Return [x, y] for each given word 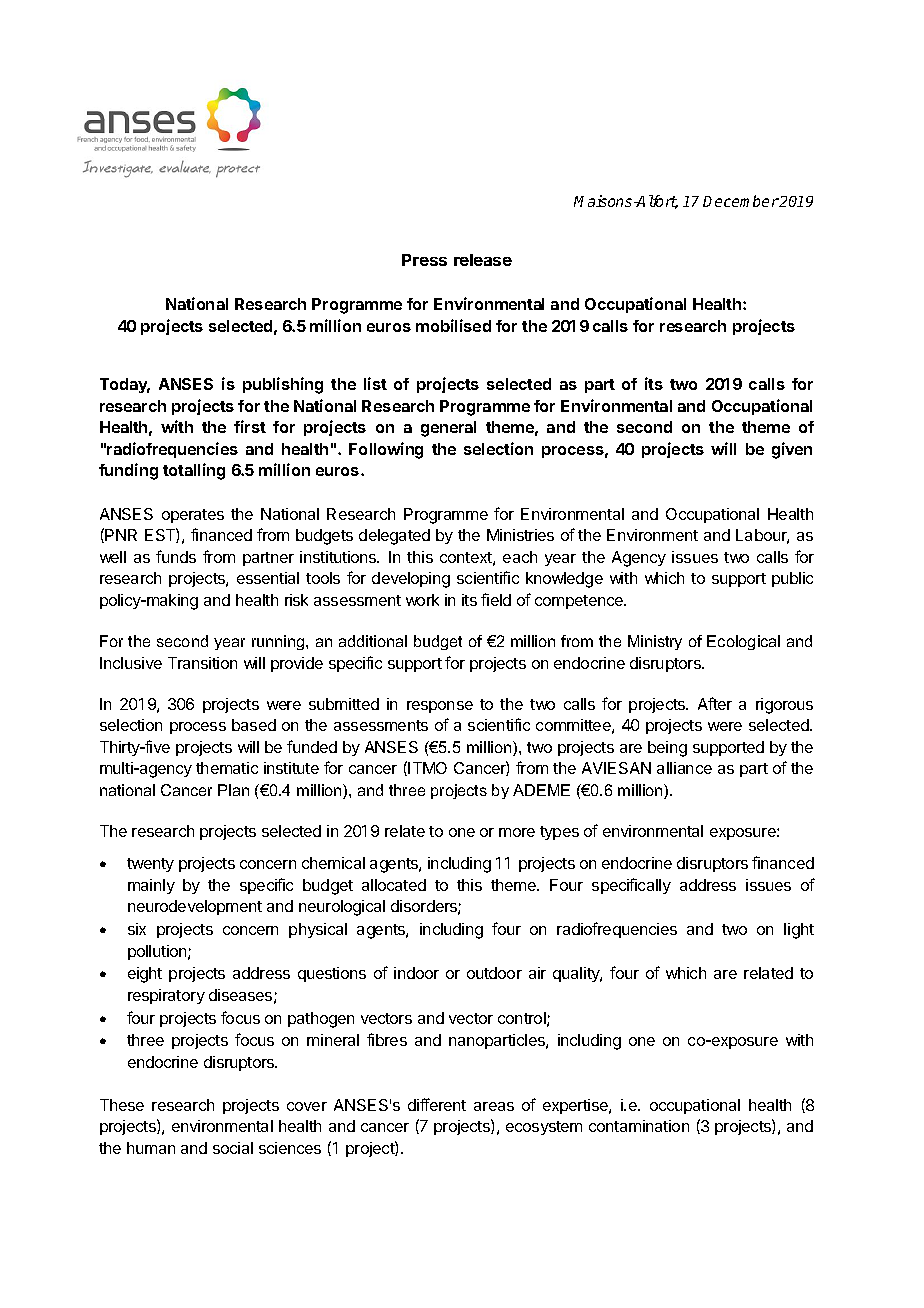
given [792, 450]
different [437, 1104]
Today [125, 385]
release [483, 260]
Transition [202, 663]
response [440, 707]
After [715, 703]
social [233, 1148]
